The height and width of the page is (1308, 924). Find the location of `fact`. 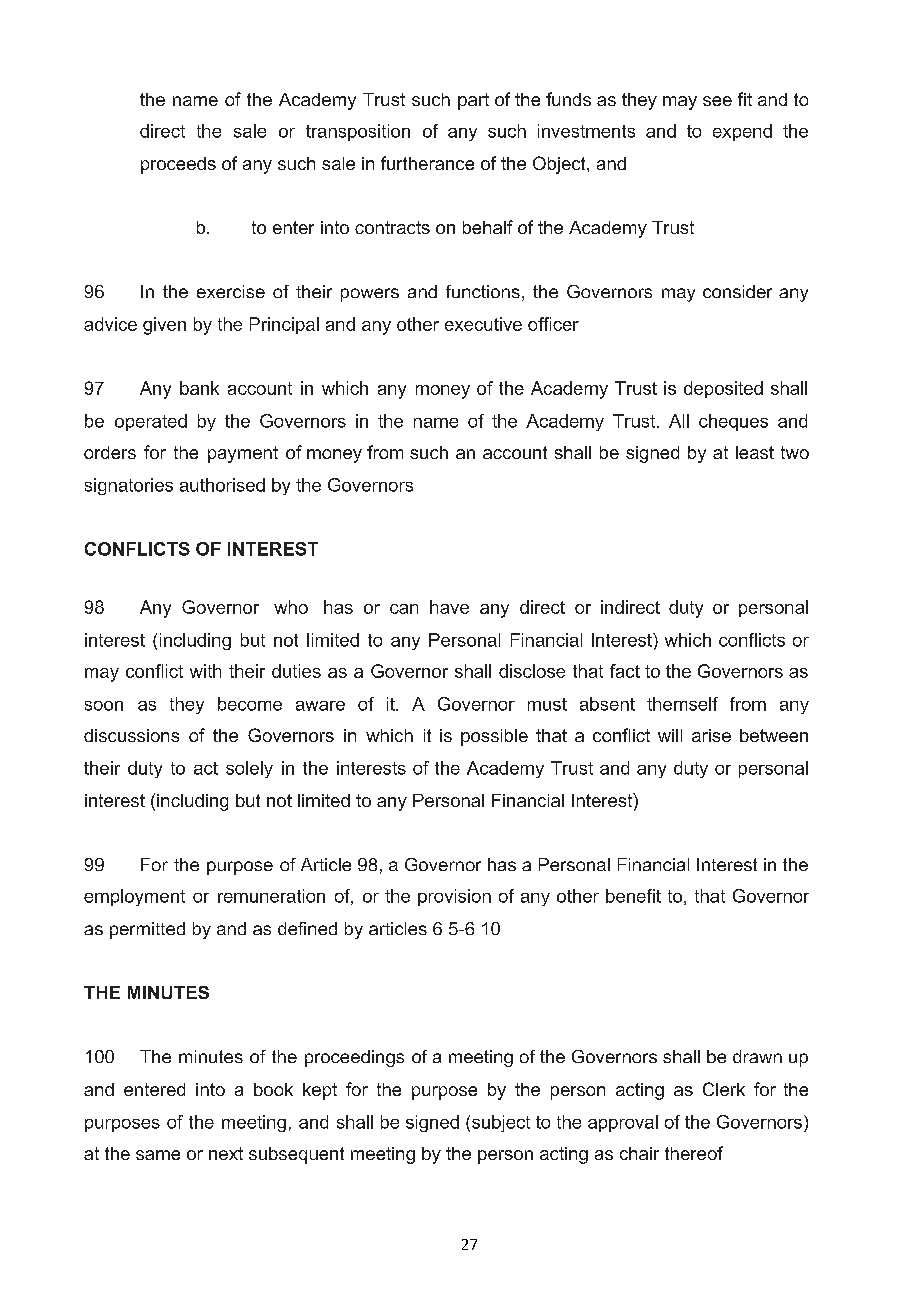

fact is located at coordinates (625, 671).
